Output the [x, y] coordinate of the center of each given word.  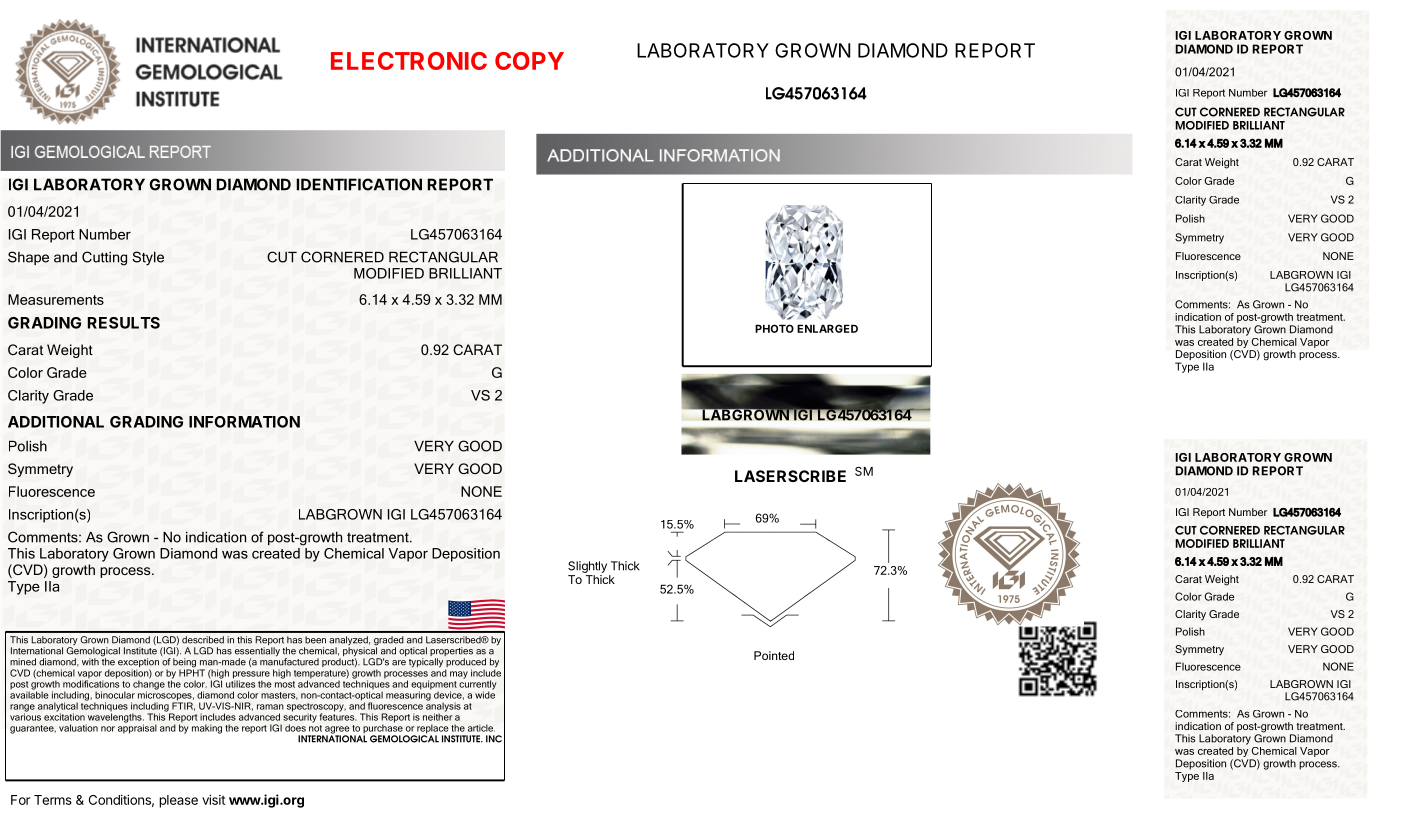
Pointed [774, 655]
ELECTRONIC [409, 61]
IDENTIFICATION [359, 184]
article [481, 728]
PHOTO [774, 328]
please [178, 801]
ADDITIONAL [56, 422]
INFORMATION [244, 422]
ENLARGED [827, 328]
